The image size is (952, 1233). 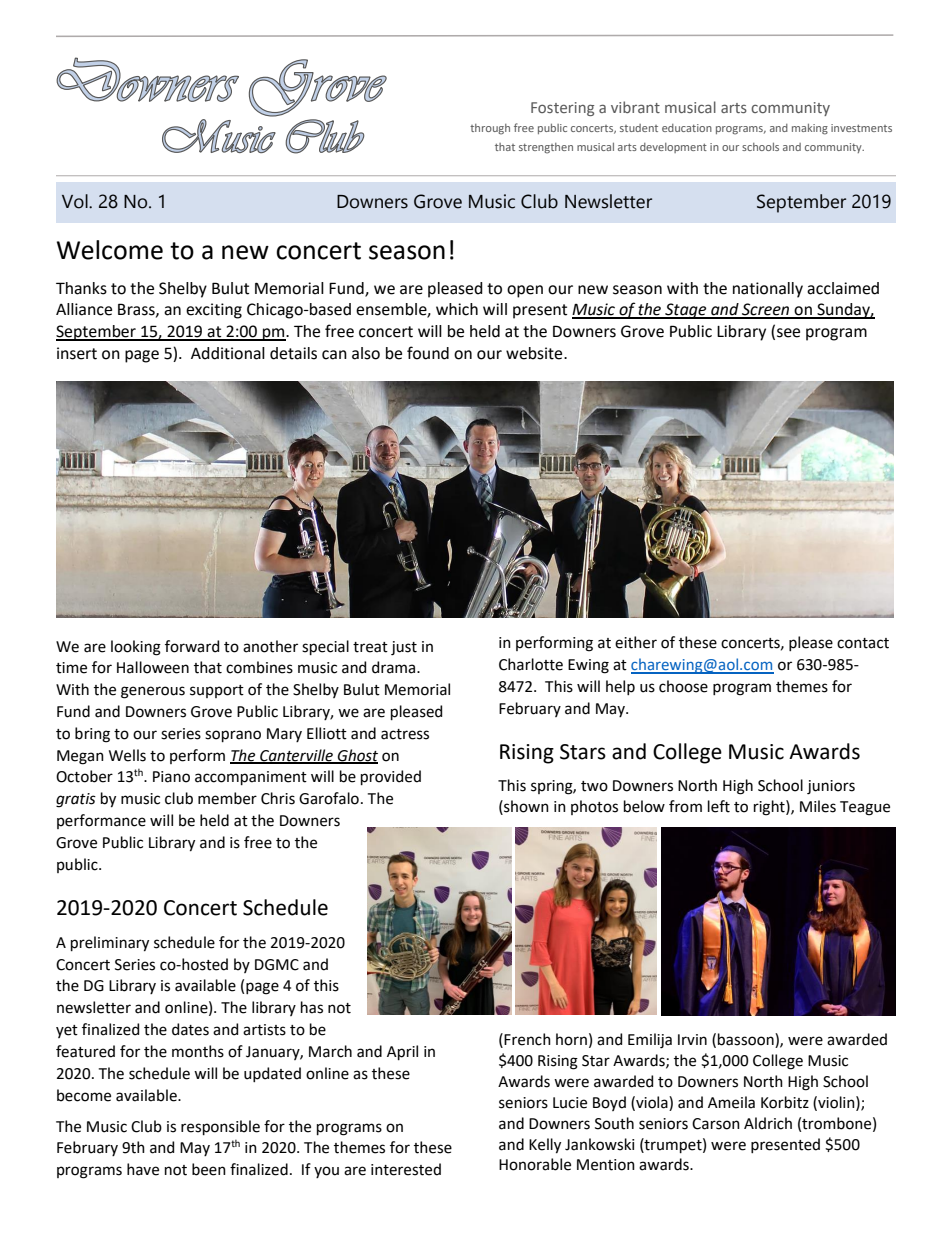 What do you see at coordinates (719, 806) in the image?
I see `left` at bounding box center [719, 806].
